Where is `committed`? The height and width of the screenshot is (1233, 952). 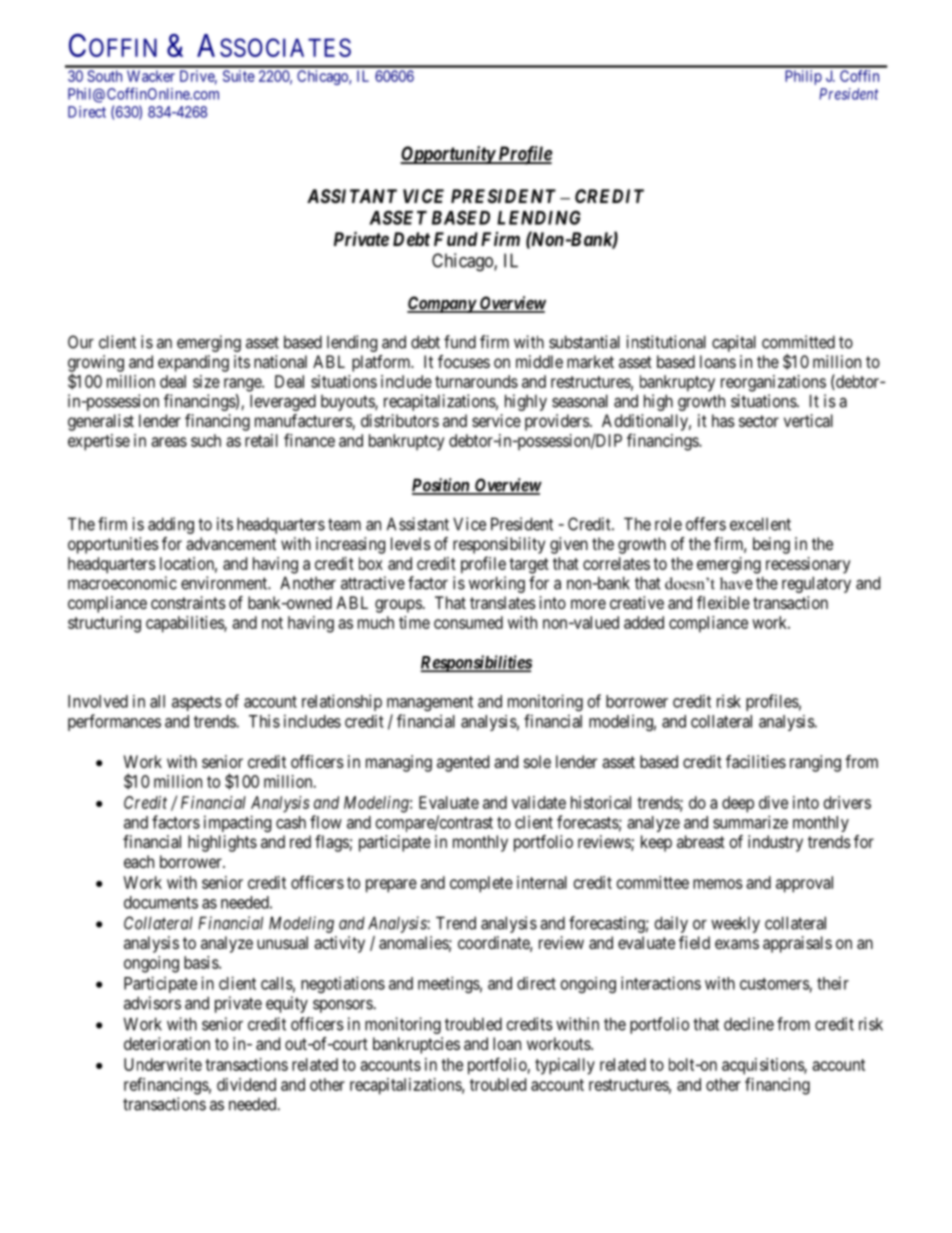 committed is located at coordinates (798, 342).
